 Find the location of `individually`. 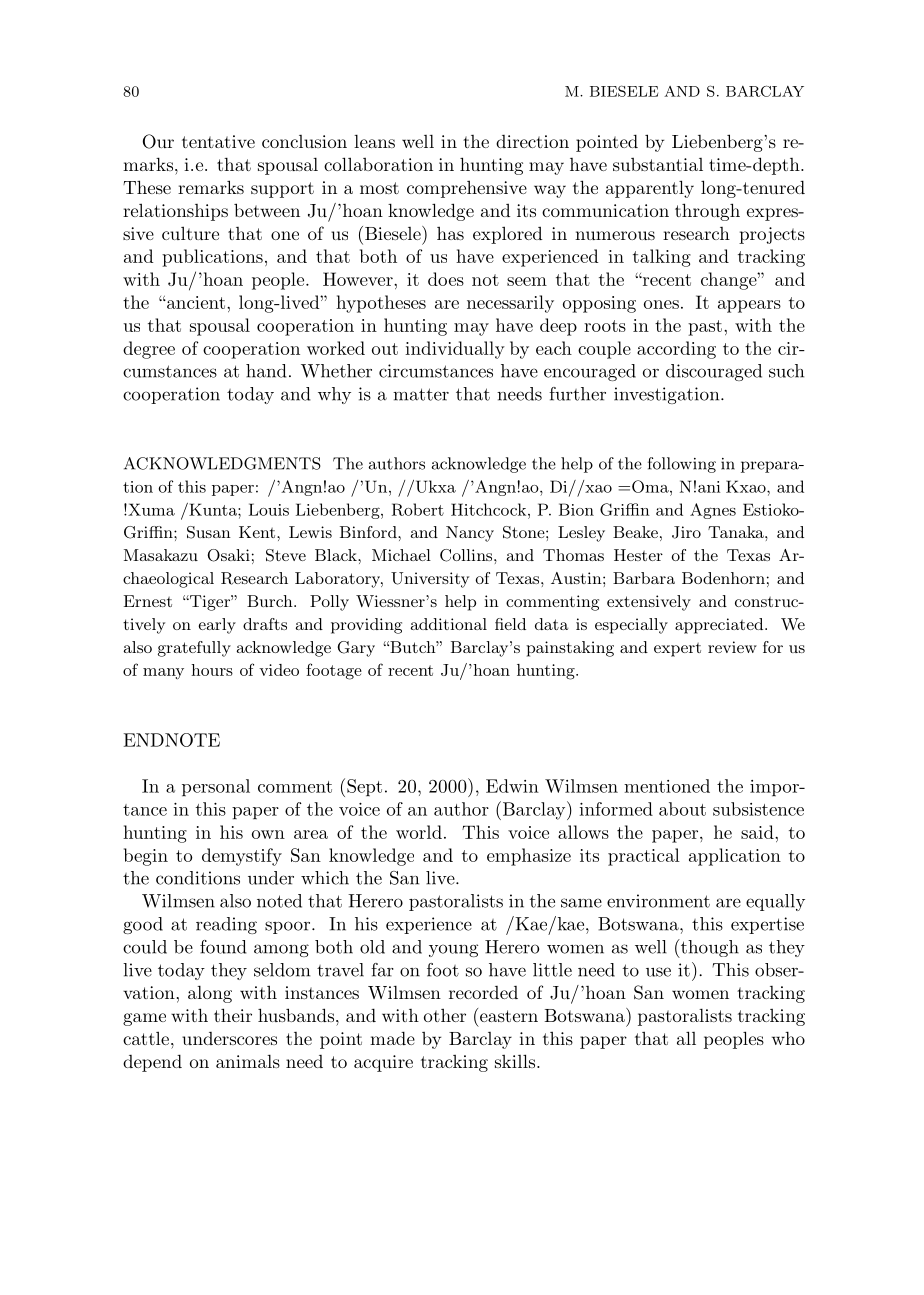

individually is located at coordinates (455, 350).
